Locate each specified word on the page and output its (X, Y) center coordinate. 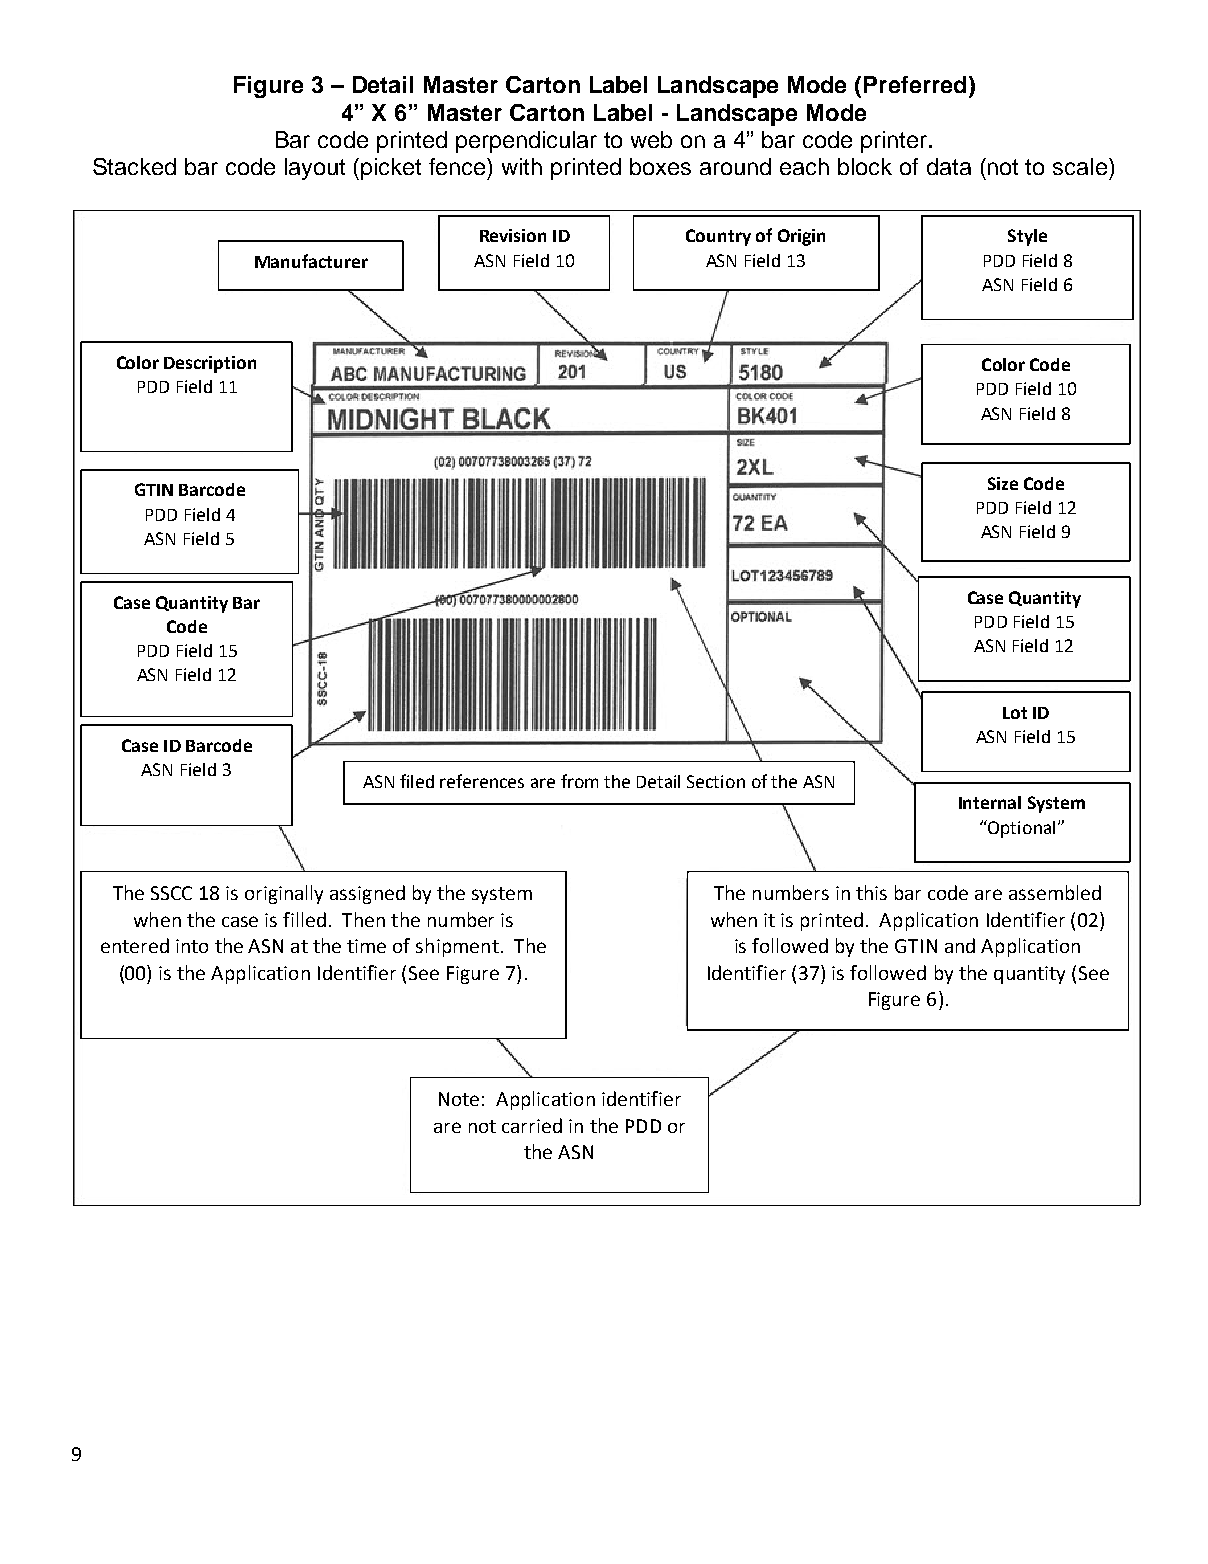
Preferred (915, 84)
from (579, 781)
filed (417, 781)
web (651, 139)
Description (210, 364)
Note (459, 1099)
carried (532, 1125)
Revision (513, 235)
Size (1003, 483)
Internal (990, 802)
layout (315, 169)
